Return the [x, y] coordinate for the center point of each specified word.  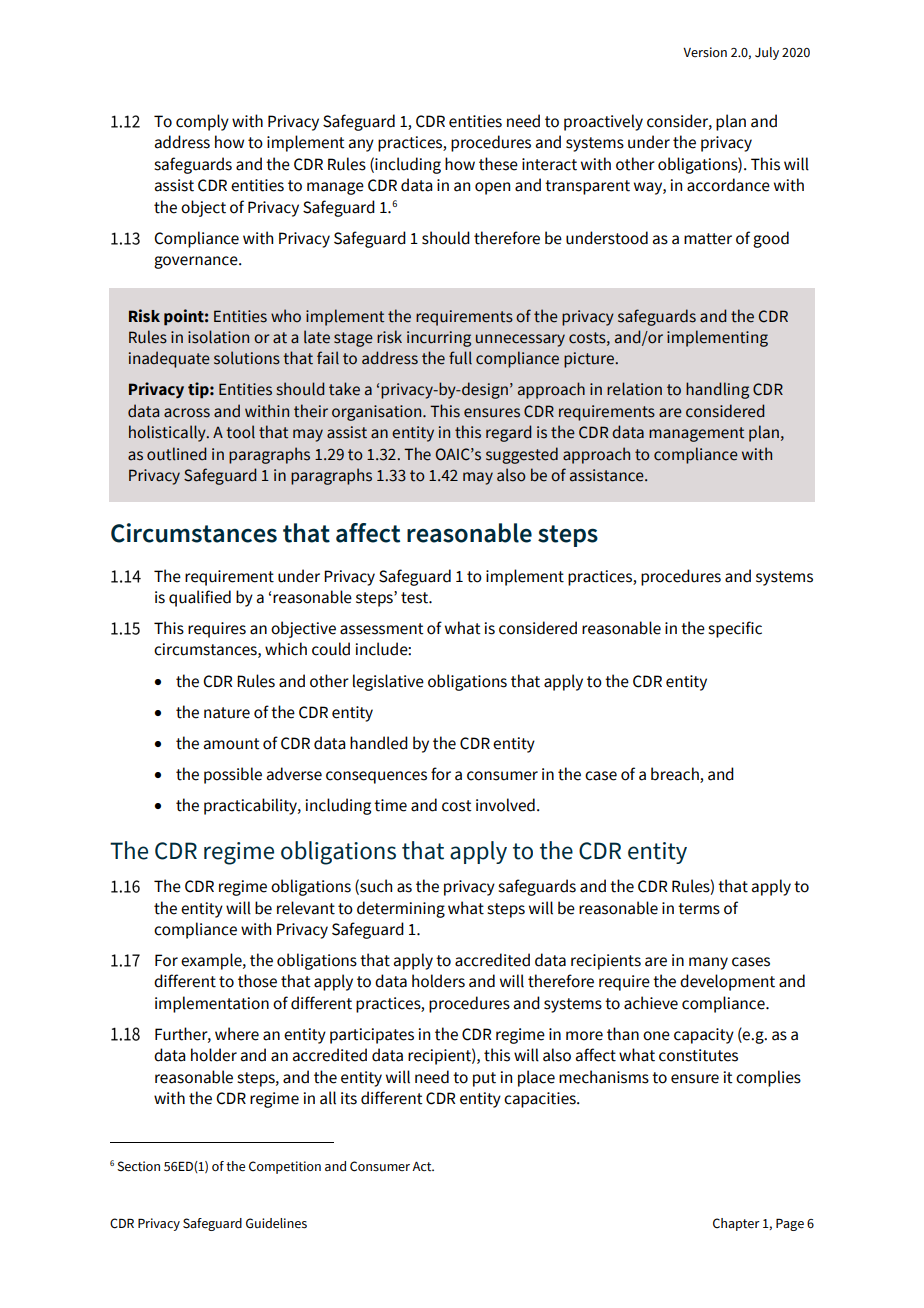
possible [233, 775]
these [498, 164]
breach [676, 775]
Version [705, 52]
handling [717, 390]
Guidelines [276, 1223]
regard [508, 433]
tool [240, 432]
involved [505, 805]
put [484, 1079]
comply [202, 122]
